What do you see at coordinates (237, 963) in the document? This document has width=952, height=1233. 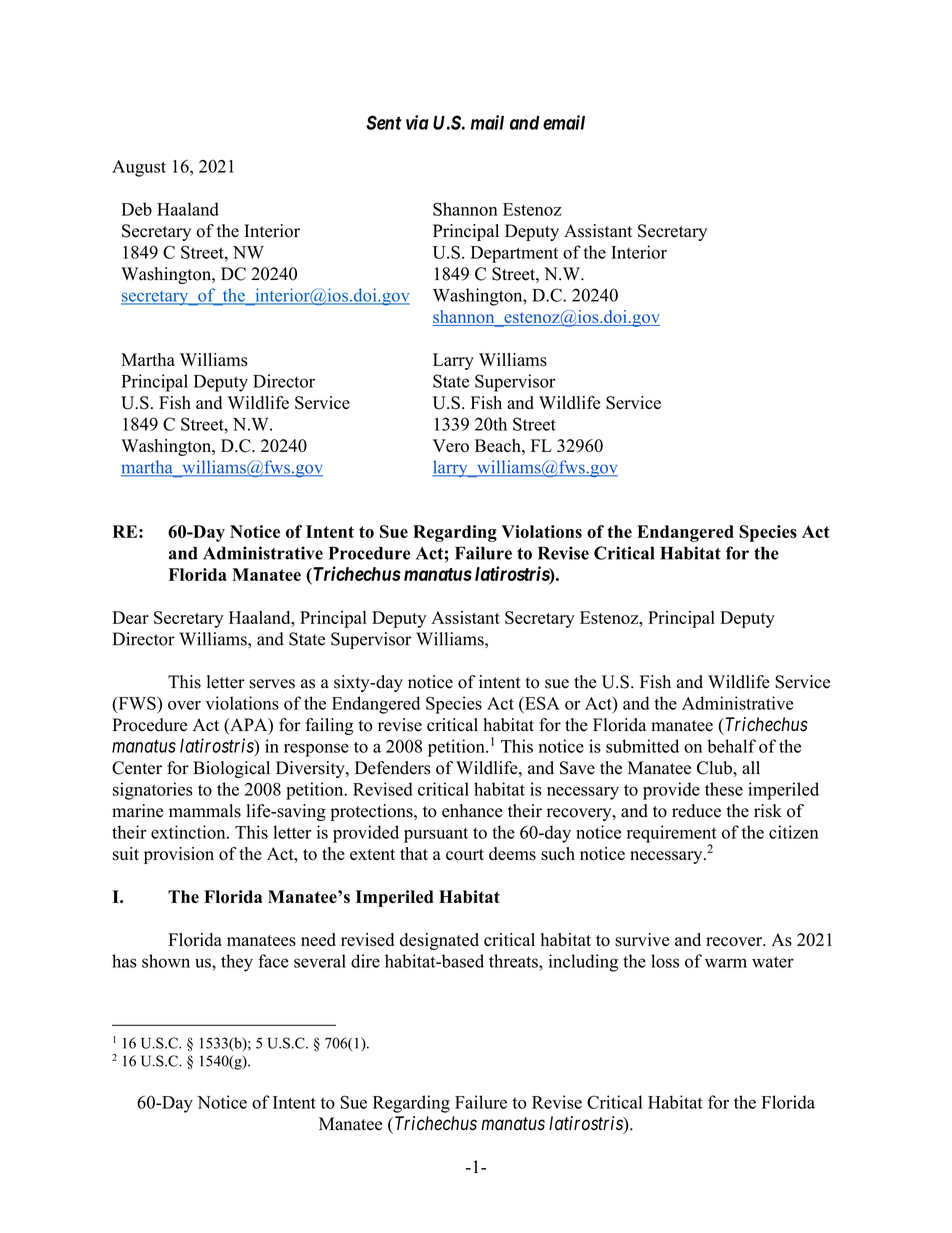 I see `they` at bounding box center [237, 963].
